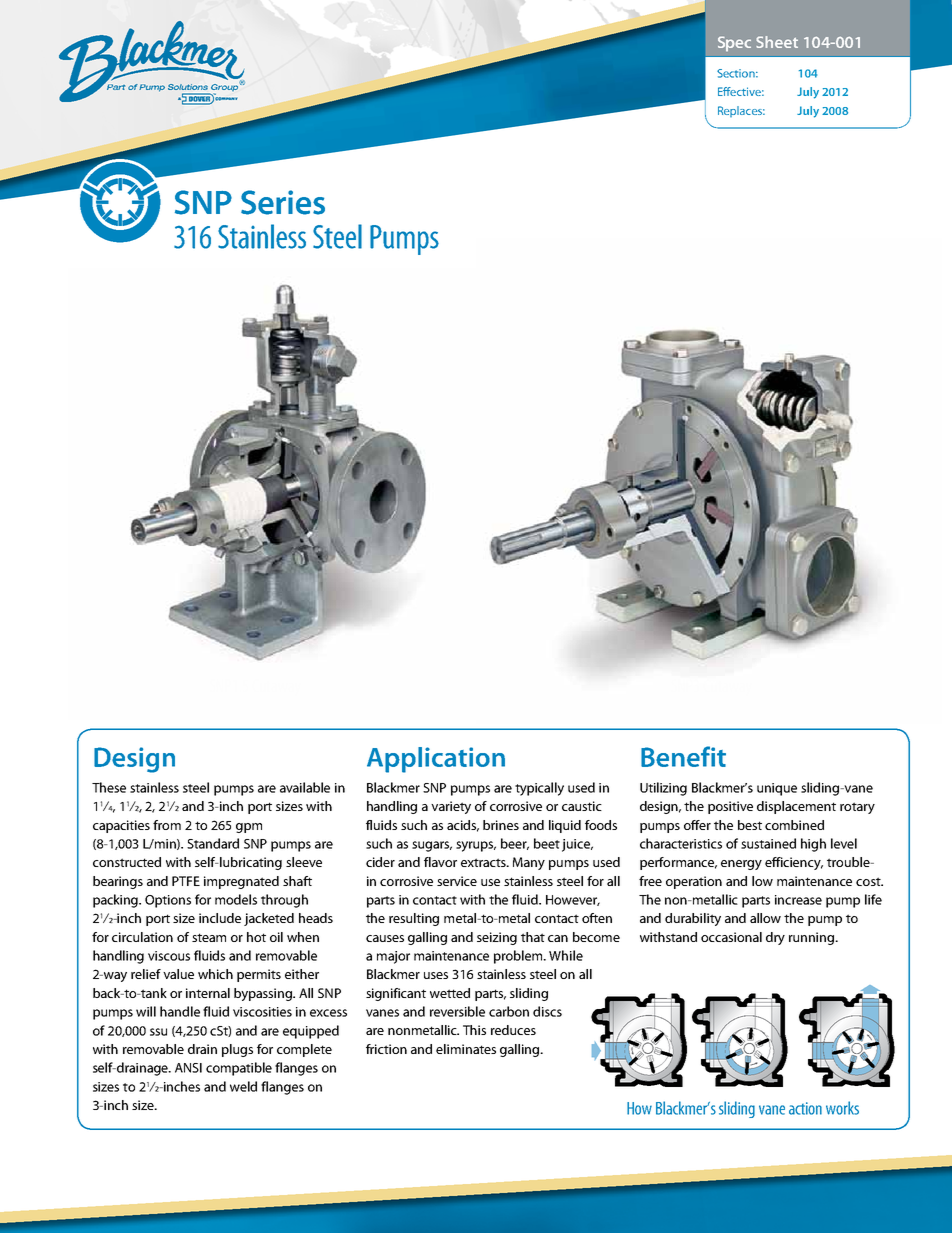 Image resolution: width=952 pixels, height=1233 pixels. Describe the element at coordinates (501, 825) in the screenshot. I see `brines` at that location.
